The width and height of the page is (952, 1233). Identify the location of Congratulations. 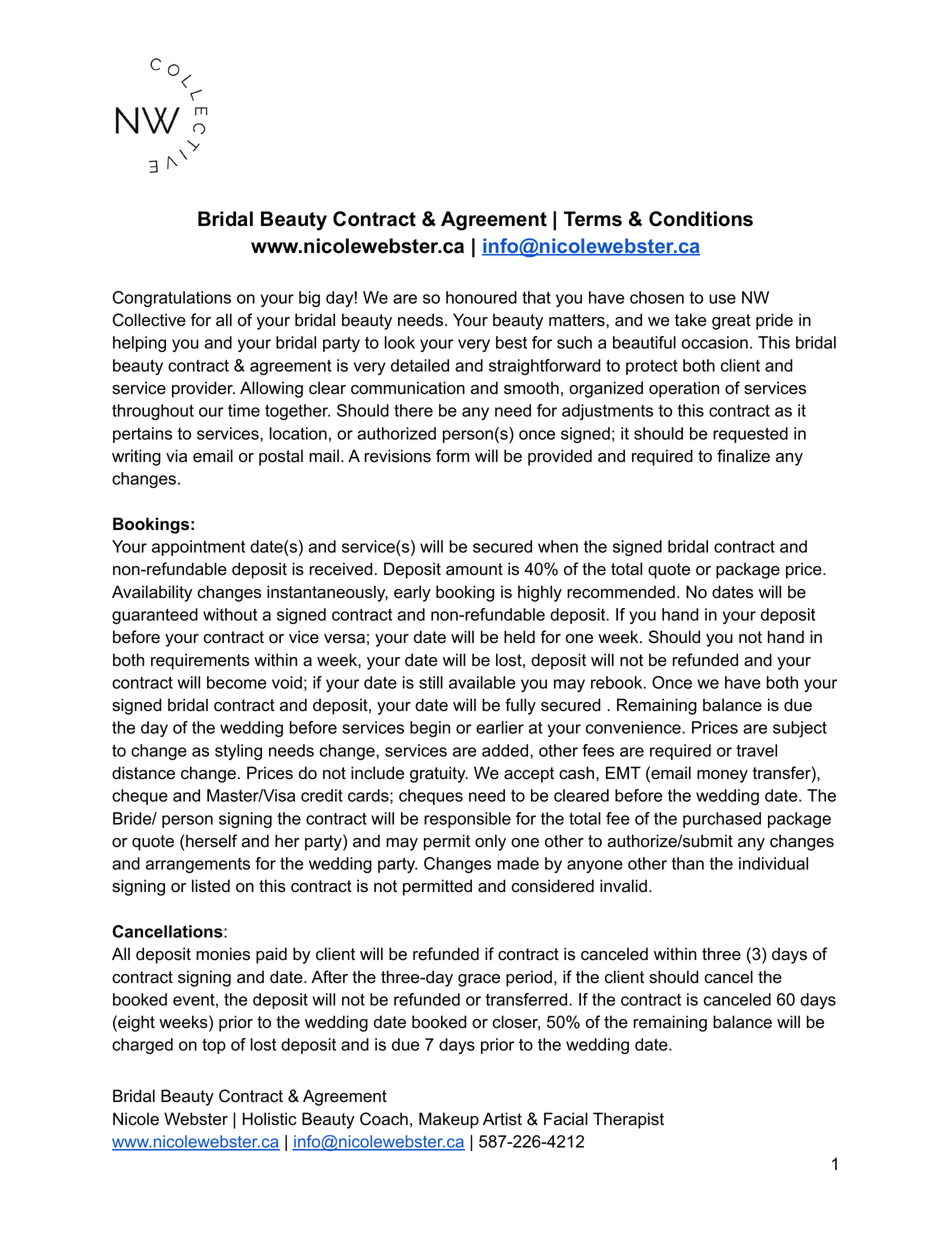
(172, 299).
